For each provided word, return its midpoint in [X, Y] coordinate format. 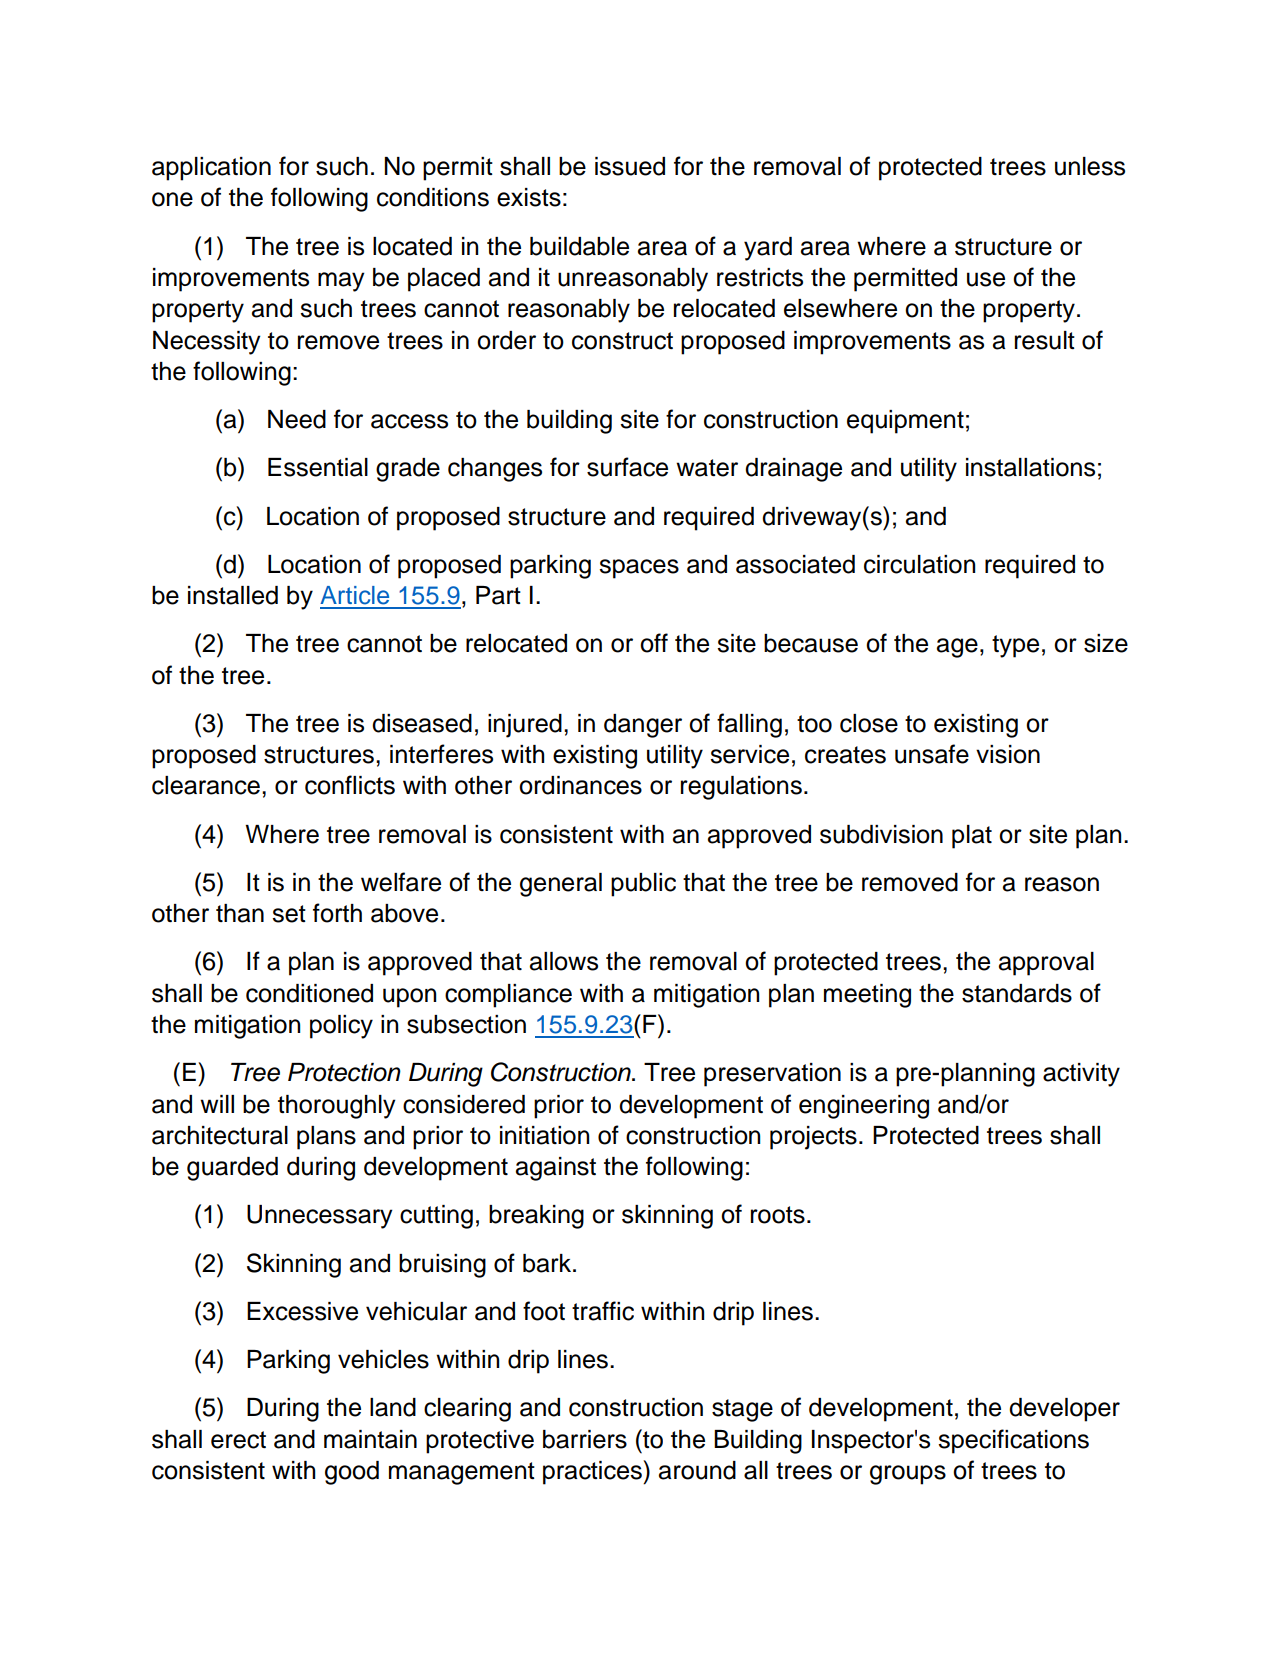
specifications [1013, 1441]
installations [1030, 467]
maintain [370, 1439]
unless [1090, 166]
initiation [544, 1135]
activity [1081, 1075]
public [643, 885]
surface [627, 467]
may [341, 282]
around [697, 1470]
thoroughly [337, 1107]
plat [972, 837]
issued [630, 166]
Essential [318, 467]
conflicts [350, 785]
